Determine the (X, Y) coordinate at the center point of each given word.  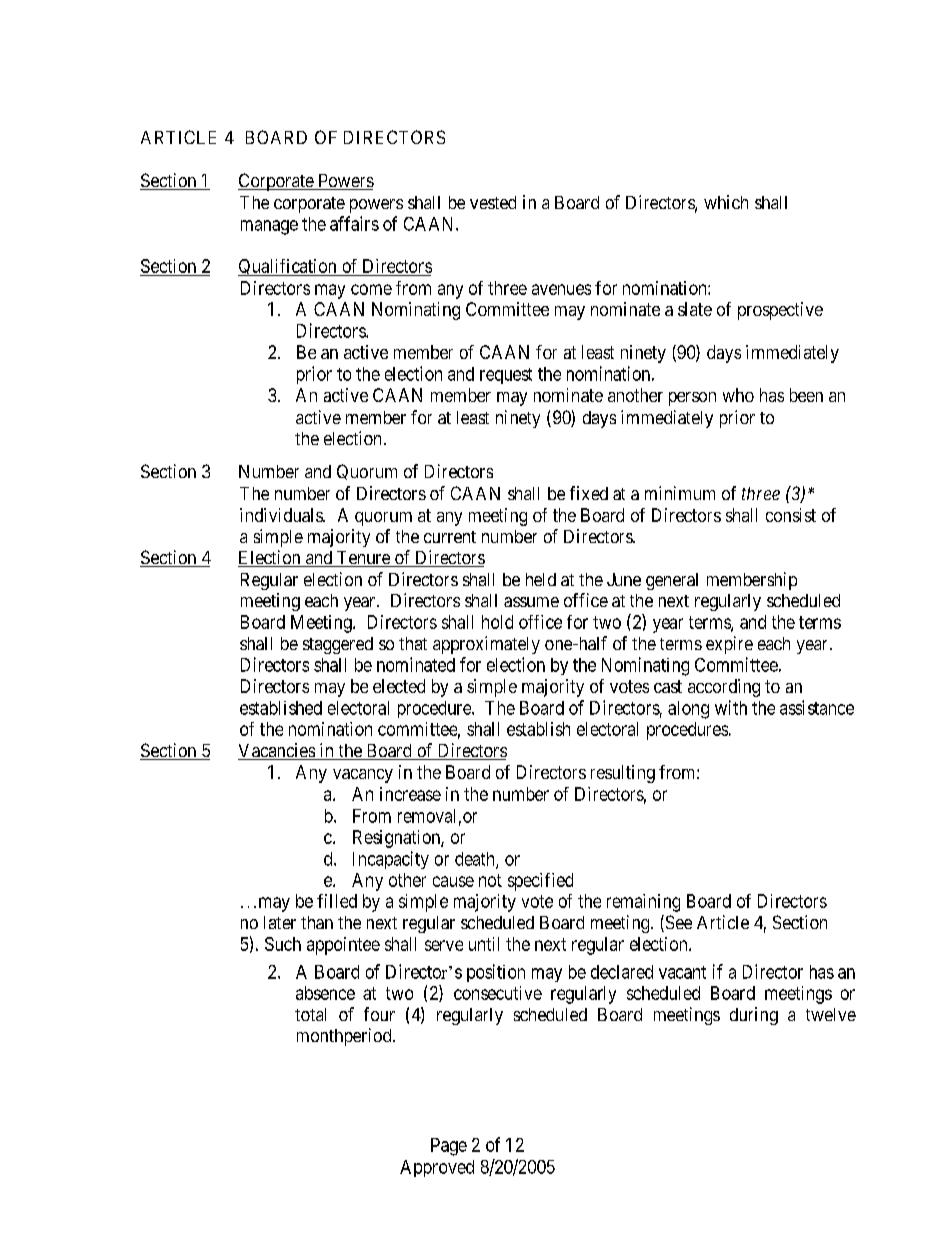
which (726, 202)
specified (540, 882)
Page (449, 1147)
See (677, 923)
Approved (437, 1168)
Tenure (363, 559)
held (541, 579)
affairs (354, 223)
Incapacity (391, 860)
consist (791, 515)
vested (493, 202)
